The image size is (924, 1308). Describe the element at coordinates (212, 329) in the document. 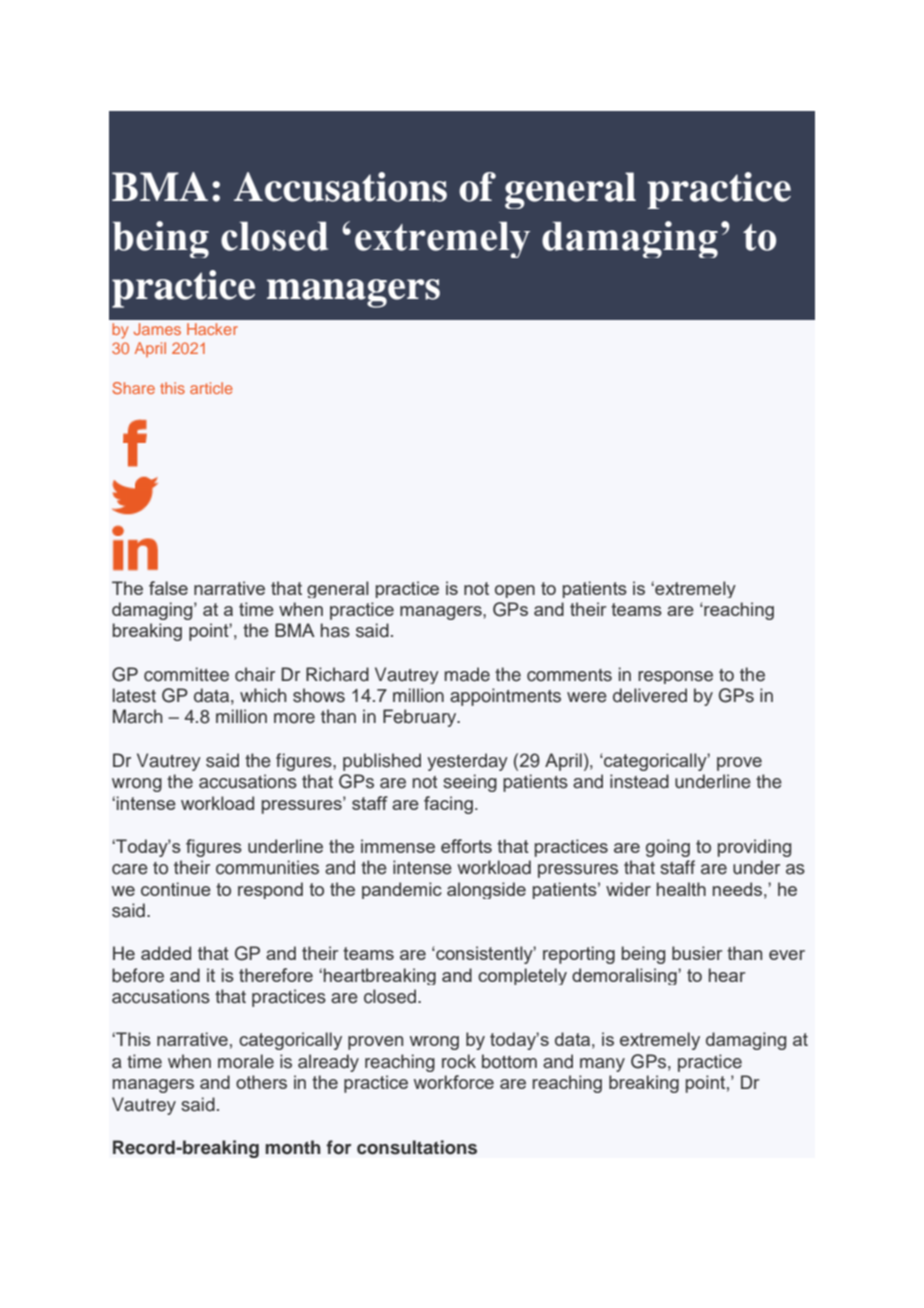

I see `Hacker` at that location.
